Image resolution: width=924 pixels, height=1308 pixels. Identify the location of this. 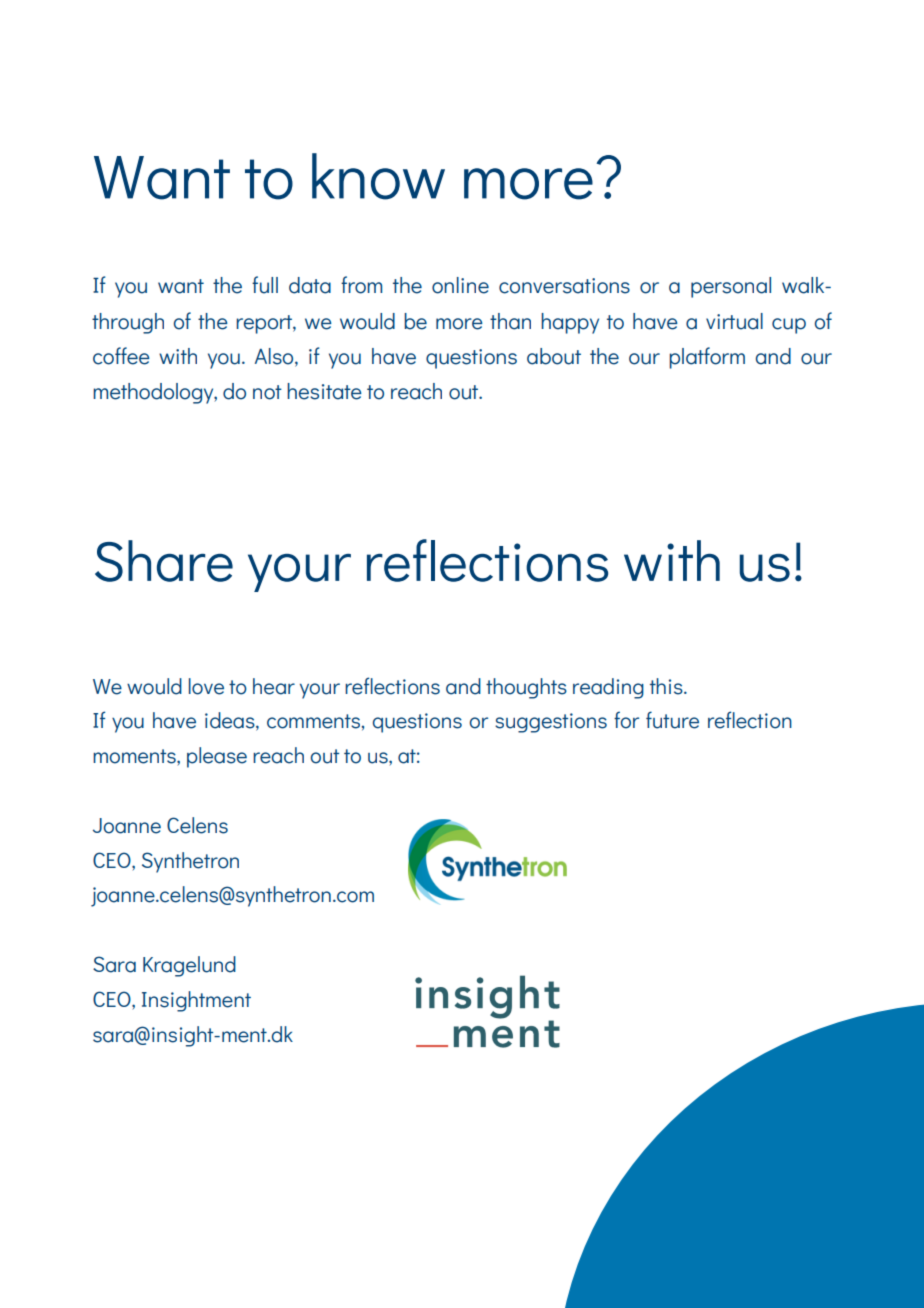
(667, 686).
